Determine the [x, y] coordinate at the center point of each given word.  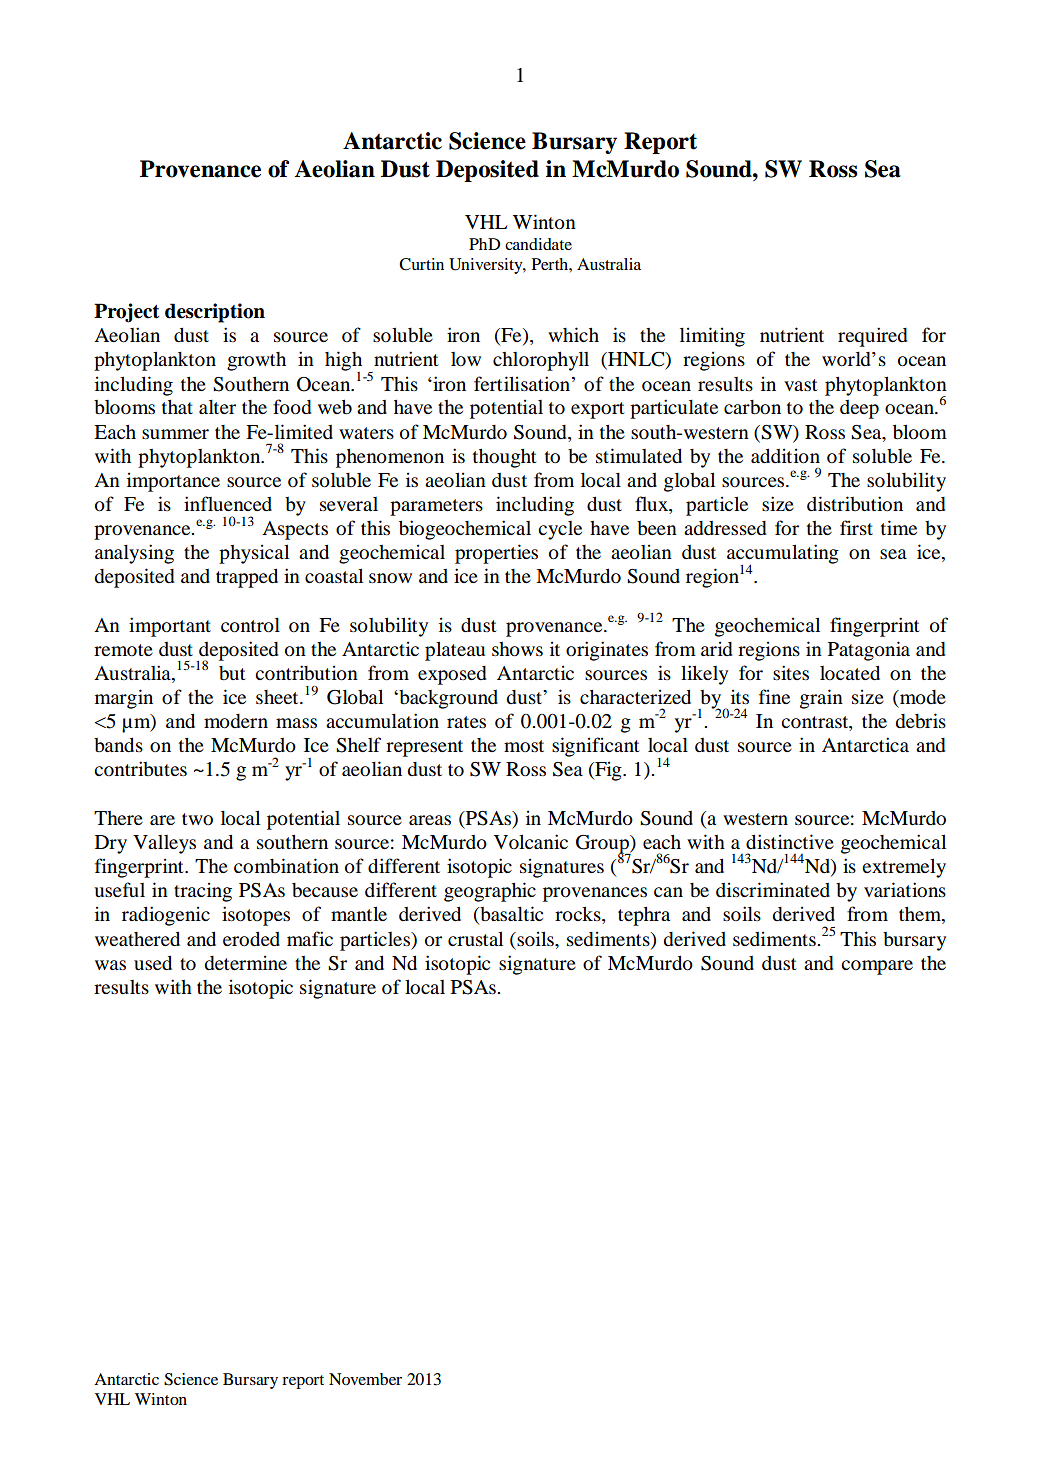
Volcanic [531, 841]
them [921, 915]
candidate [538, 244]
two [197, 819]
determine [245, 963]
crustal [475, 938]
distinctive [790, 842]
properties [496, 554]
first [856, 527]
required [872, 337]
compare [877, 967]
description [215, 313]
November [365, 1379]
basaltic [510, 915]
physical [254, 554]
